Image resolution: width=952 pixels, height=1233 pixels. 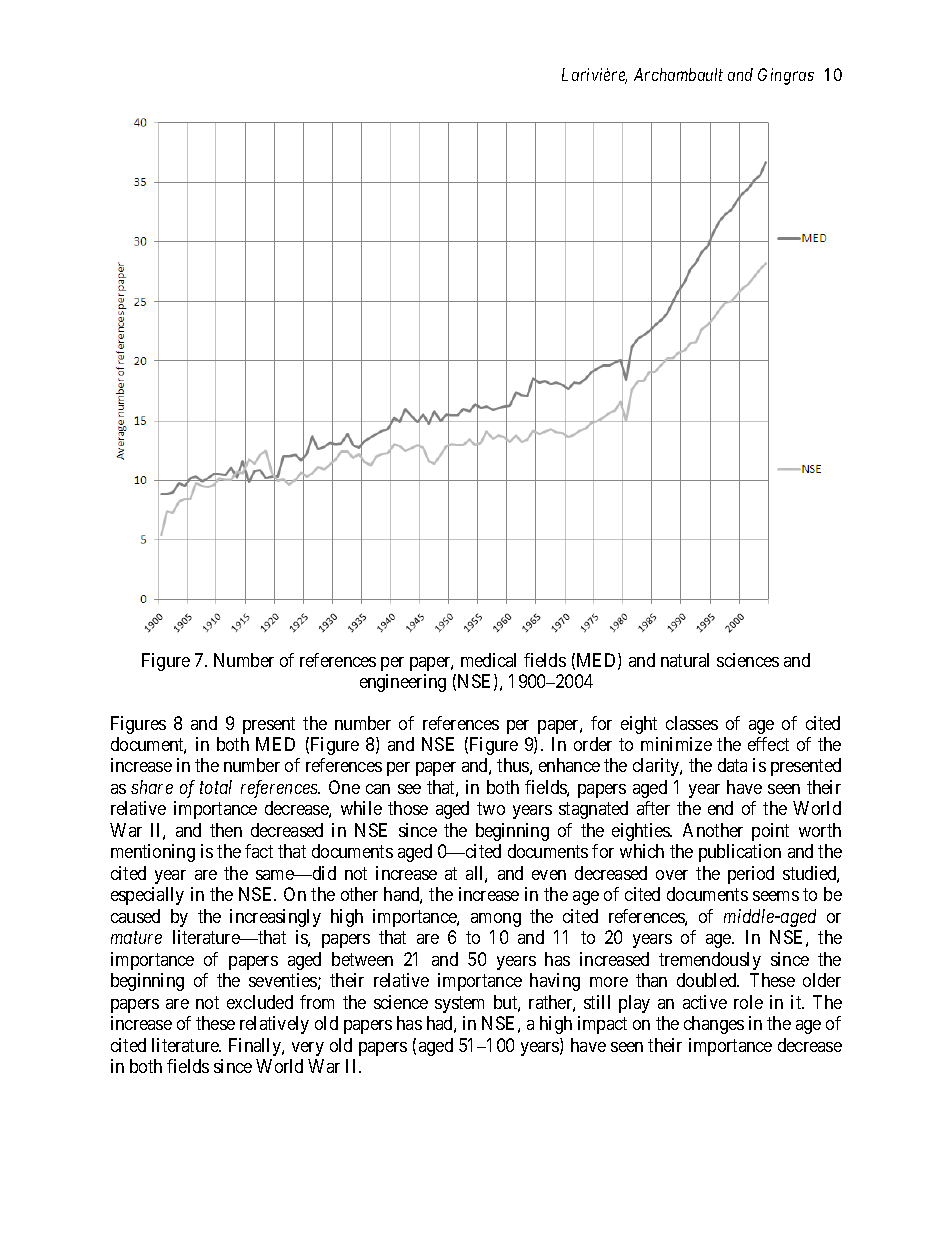 I want to click on fact, so click(x=259, y=851).
